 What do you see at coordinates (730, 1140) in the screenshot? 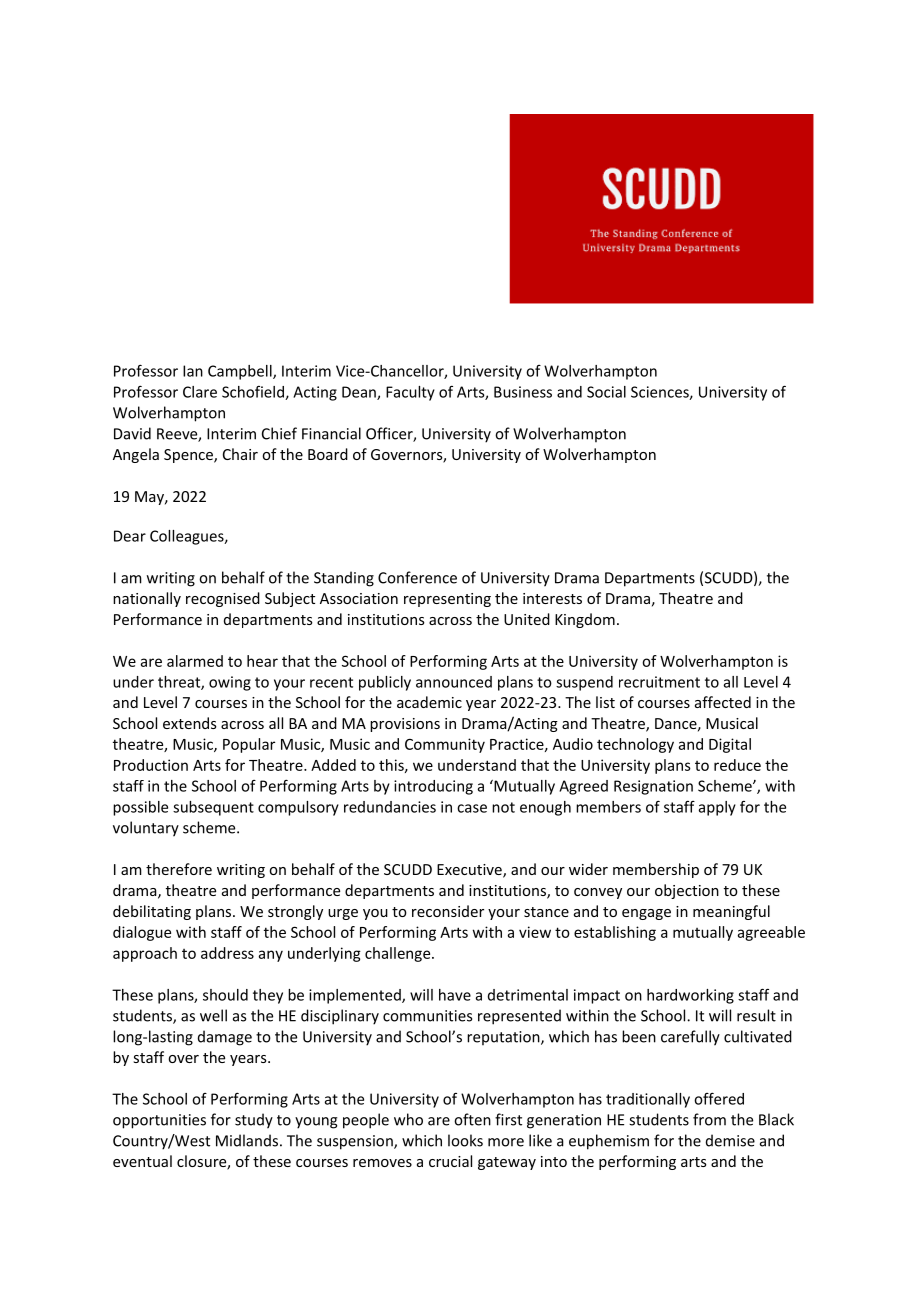
I see `demise` at bounding box center [730, 1140].
